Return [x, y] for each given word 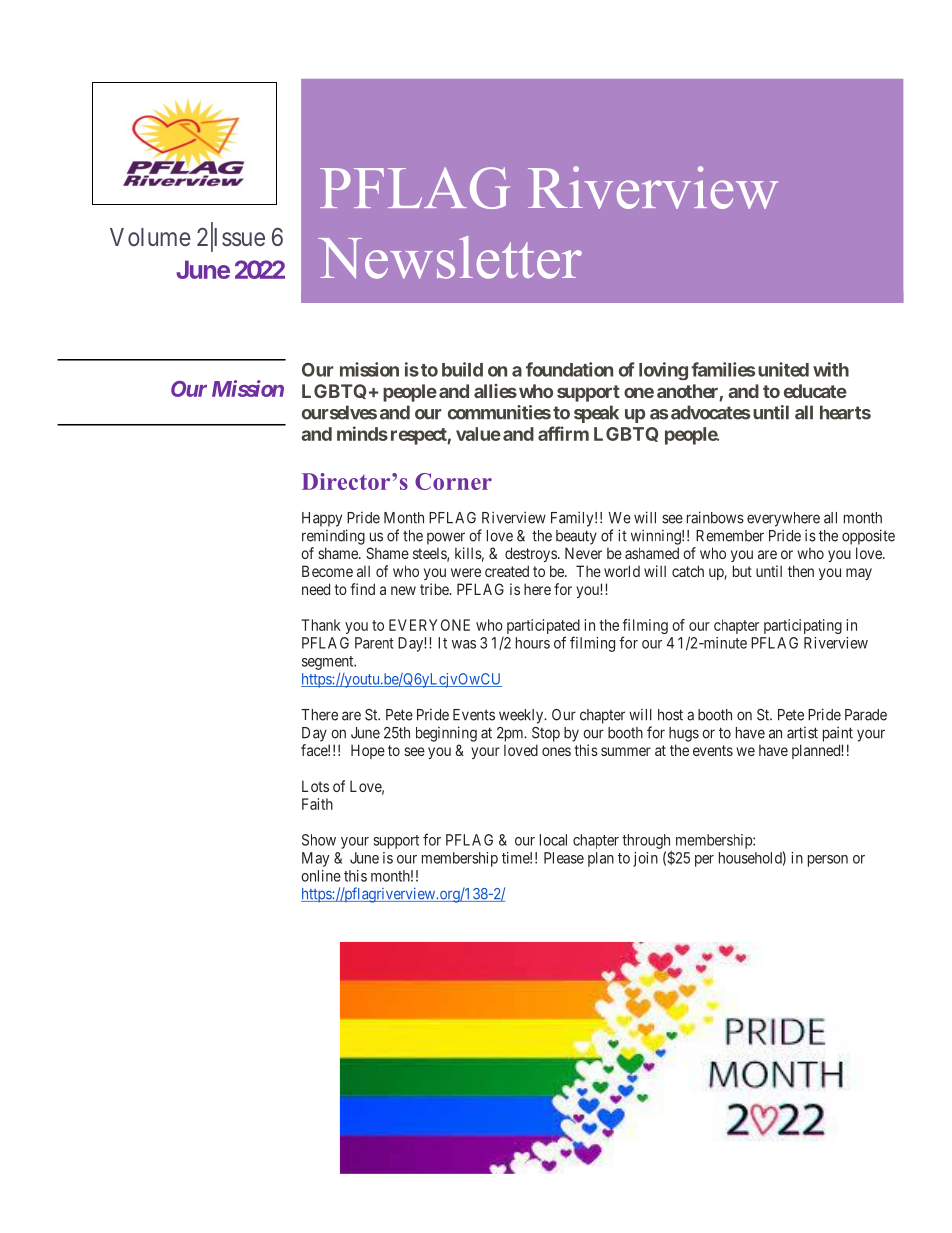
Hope [368, 751]
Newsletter [450, 257]
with [831, 369]
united [783, 369]
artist [802, 732]
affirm [563, 433]
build [462, 369]
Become [327, 571]
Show [319, 840]
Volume [150, 237]
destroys [531, 554]
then [801, 571]
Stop [546, 734]
